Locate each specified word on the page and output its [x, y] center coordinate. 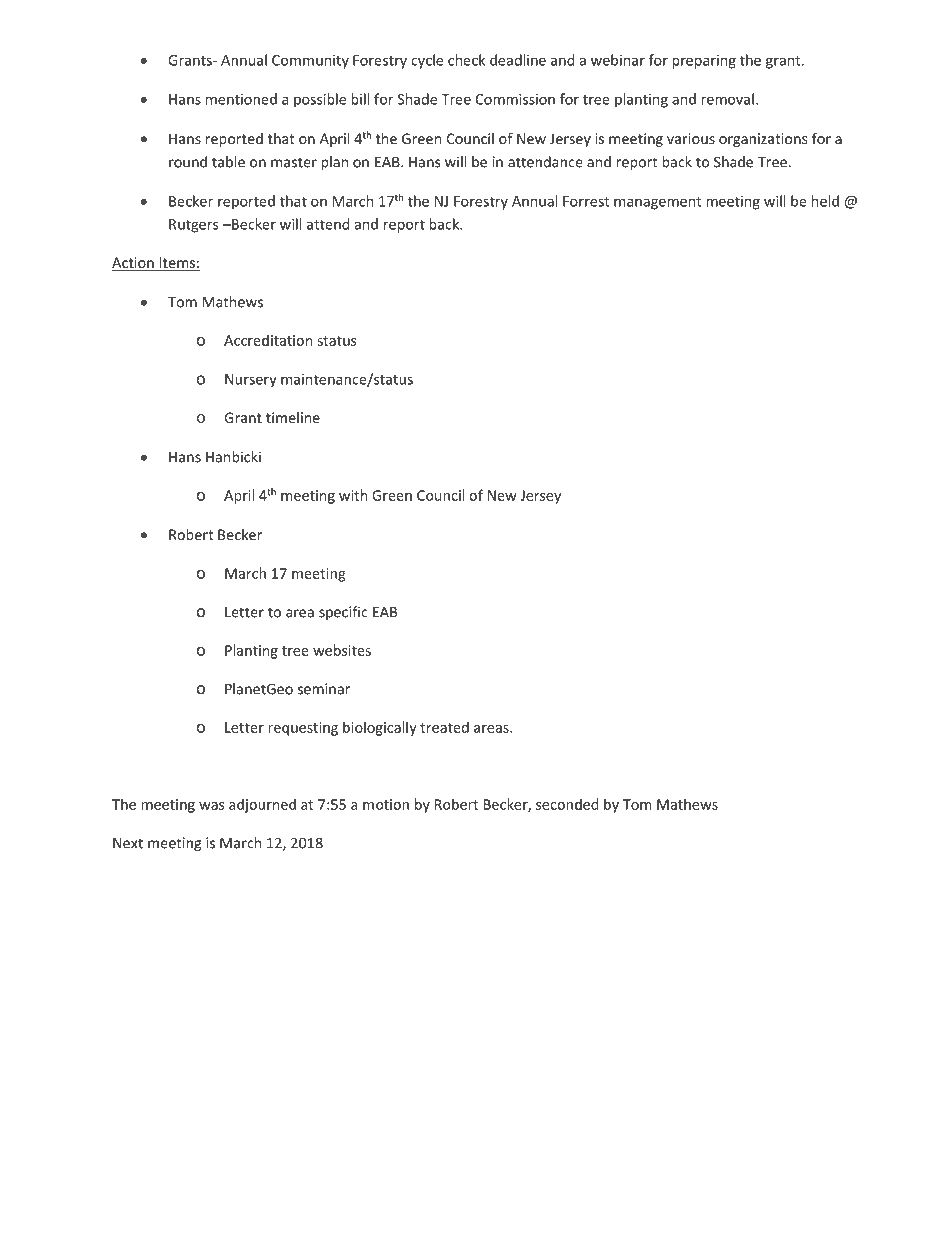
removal [727, 99]
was [212, 806]
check [466, 60]
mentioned [241, 99]
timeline [293, 417]
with [353, 495]
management [657, 203]
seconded [567, 804]
